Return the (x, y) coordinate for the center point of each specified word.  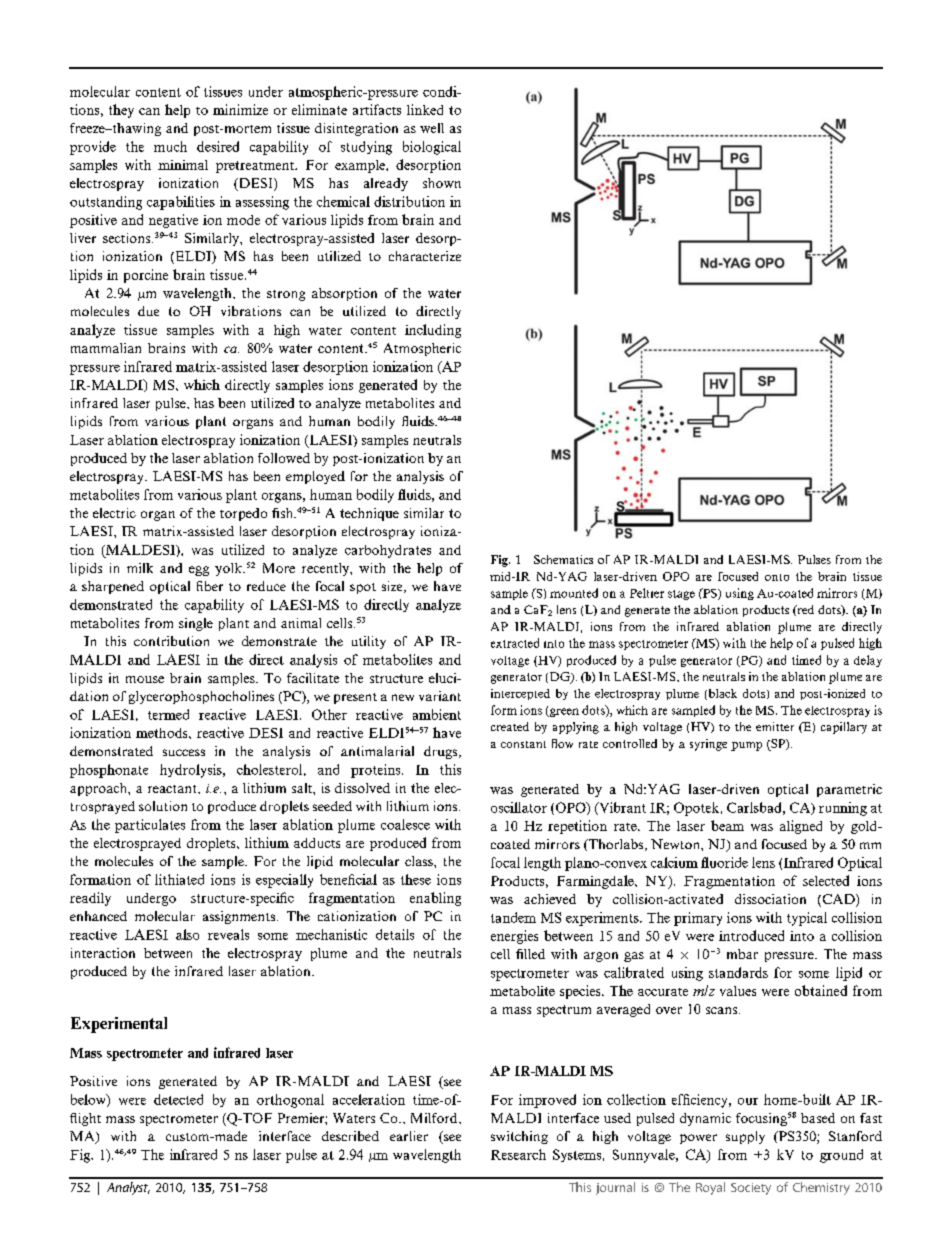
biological (432, 148)
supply (745, 1137)
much (170, 146)
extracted (515, 643)
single (196, 624)
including (433, 331)
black (721, 694)
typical (807, 919)
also (187, 934)
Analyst (128, 1188)
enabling (435, 899)
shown (442, 183)
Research (518, 1154)
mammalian (106, 348)
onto (777, 577)
